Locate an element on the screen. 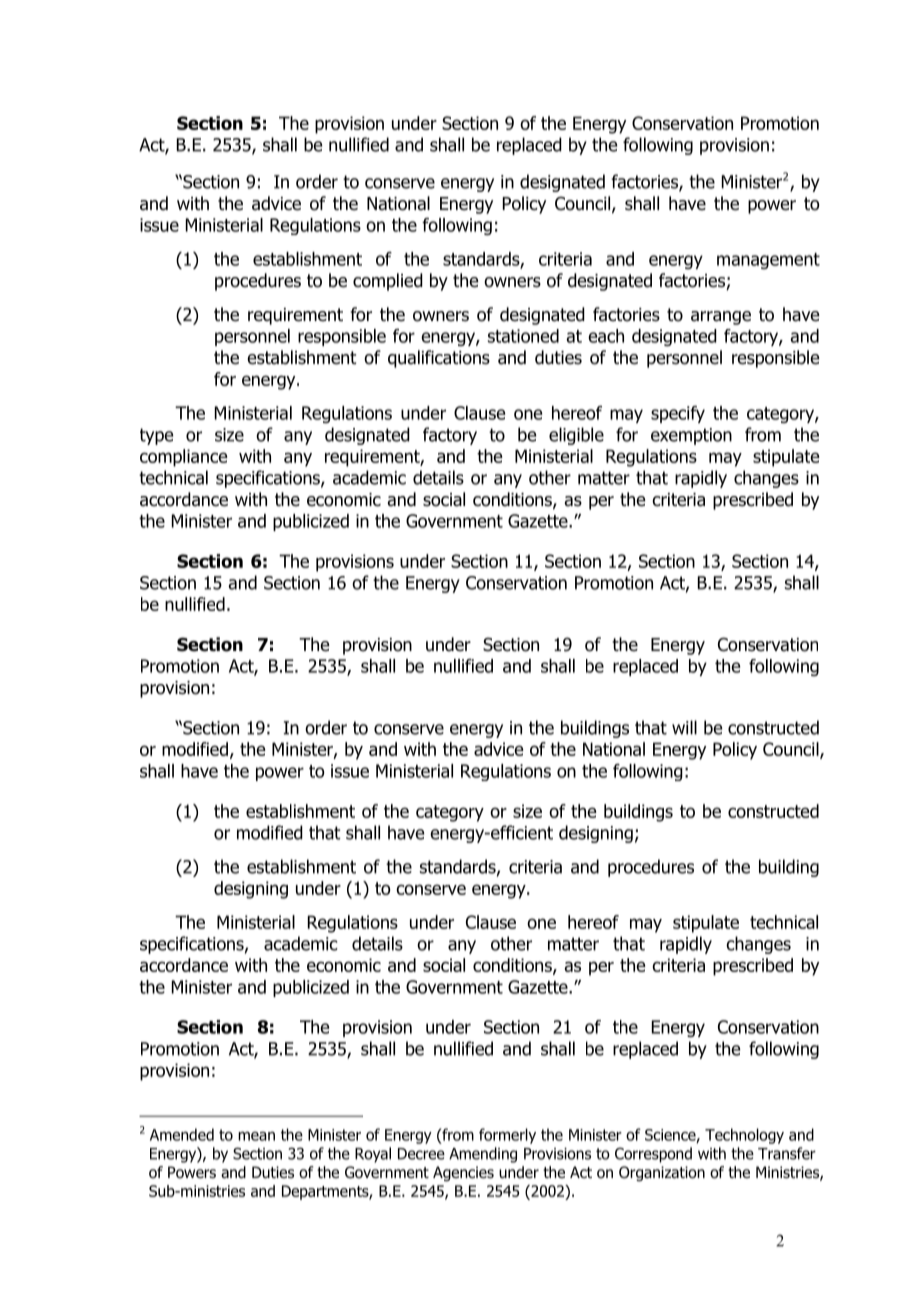  specify is located at coordinates (678, 414).
